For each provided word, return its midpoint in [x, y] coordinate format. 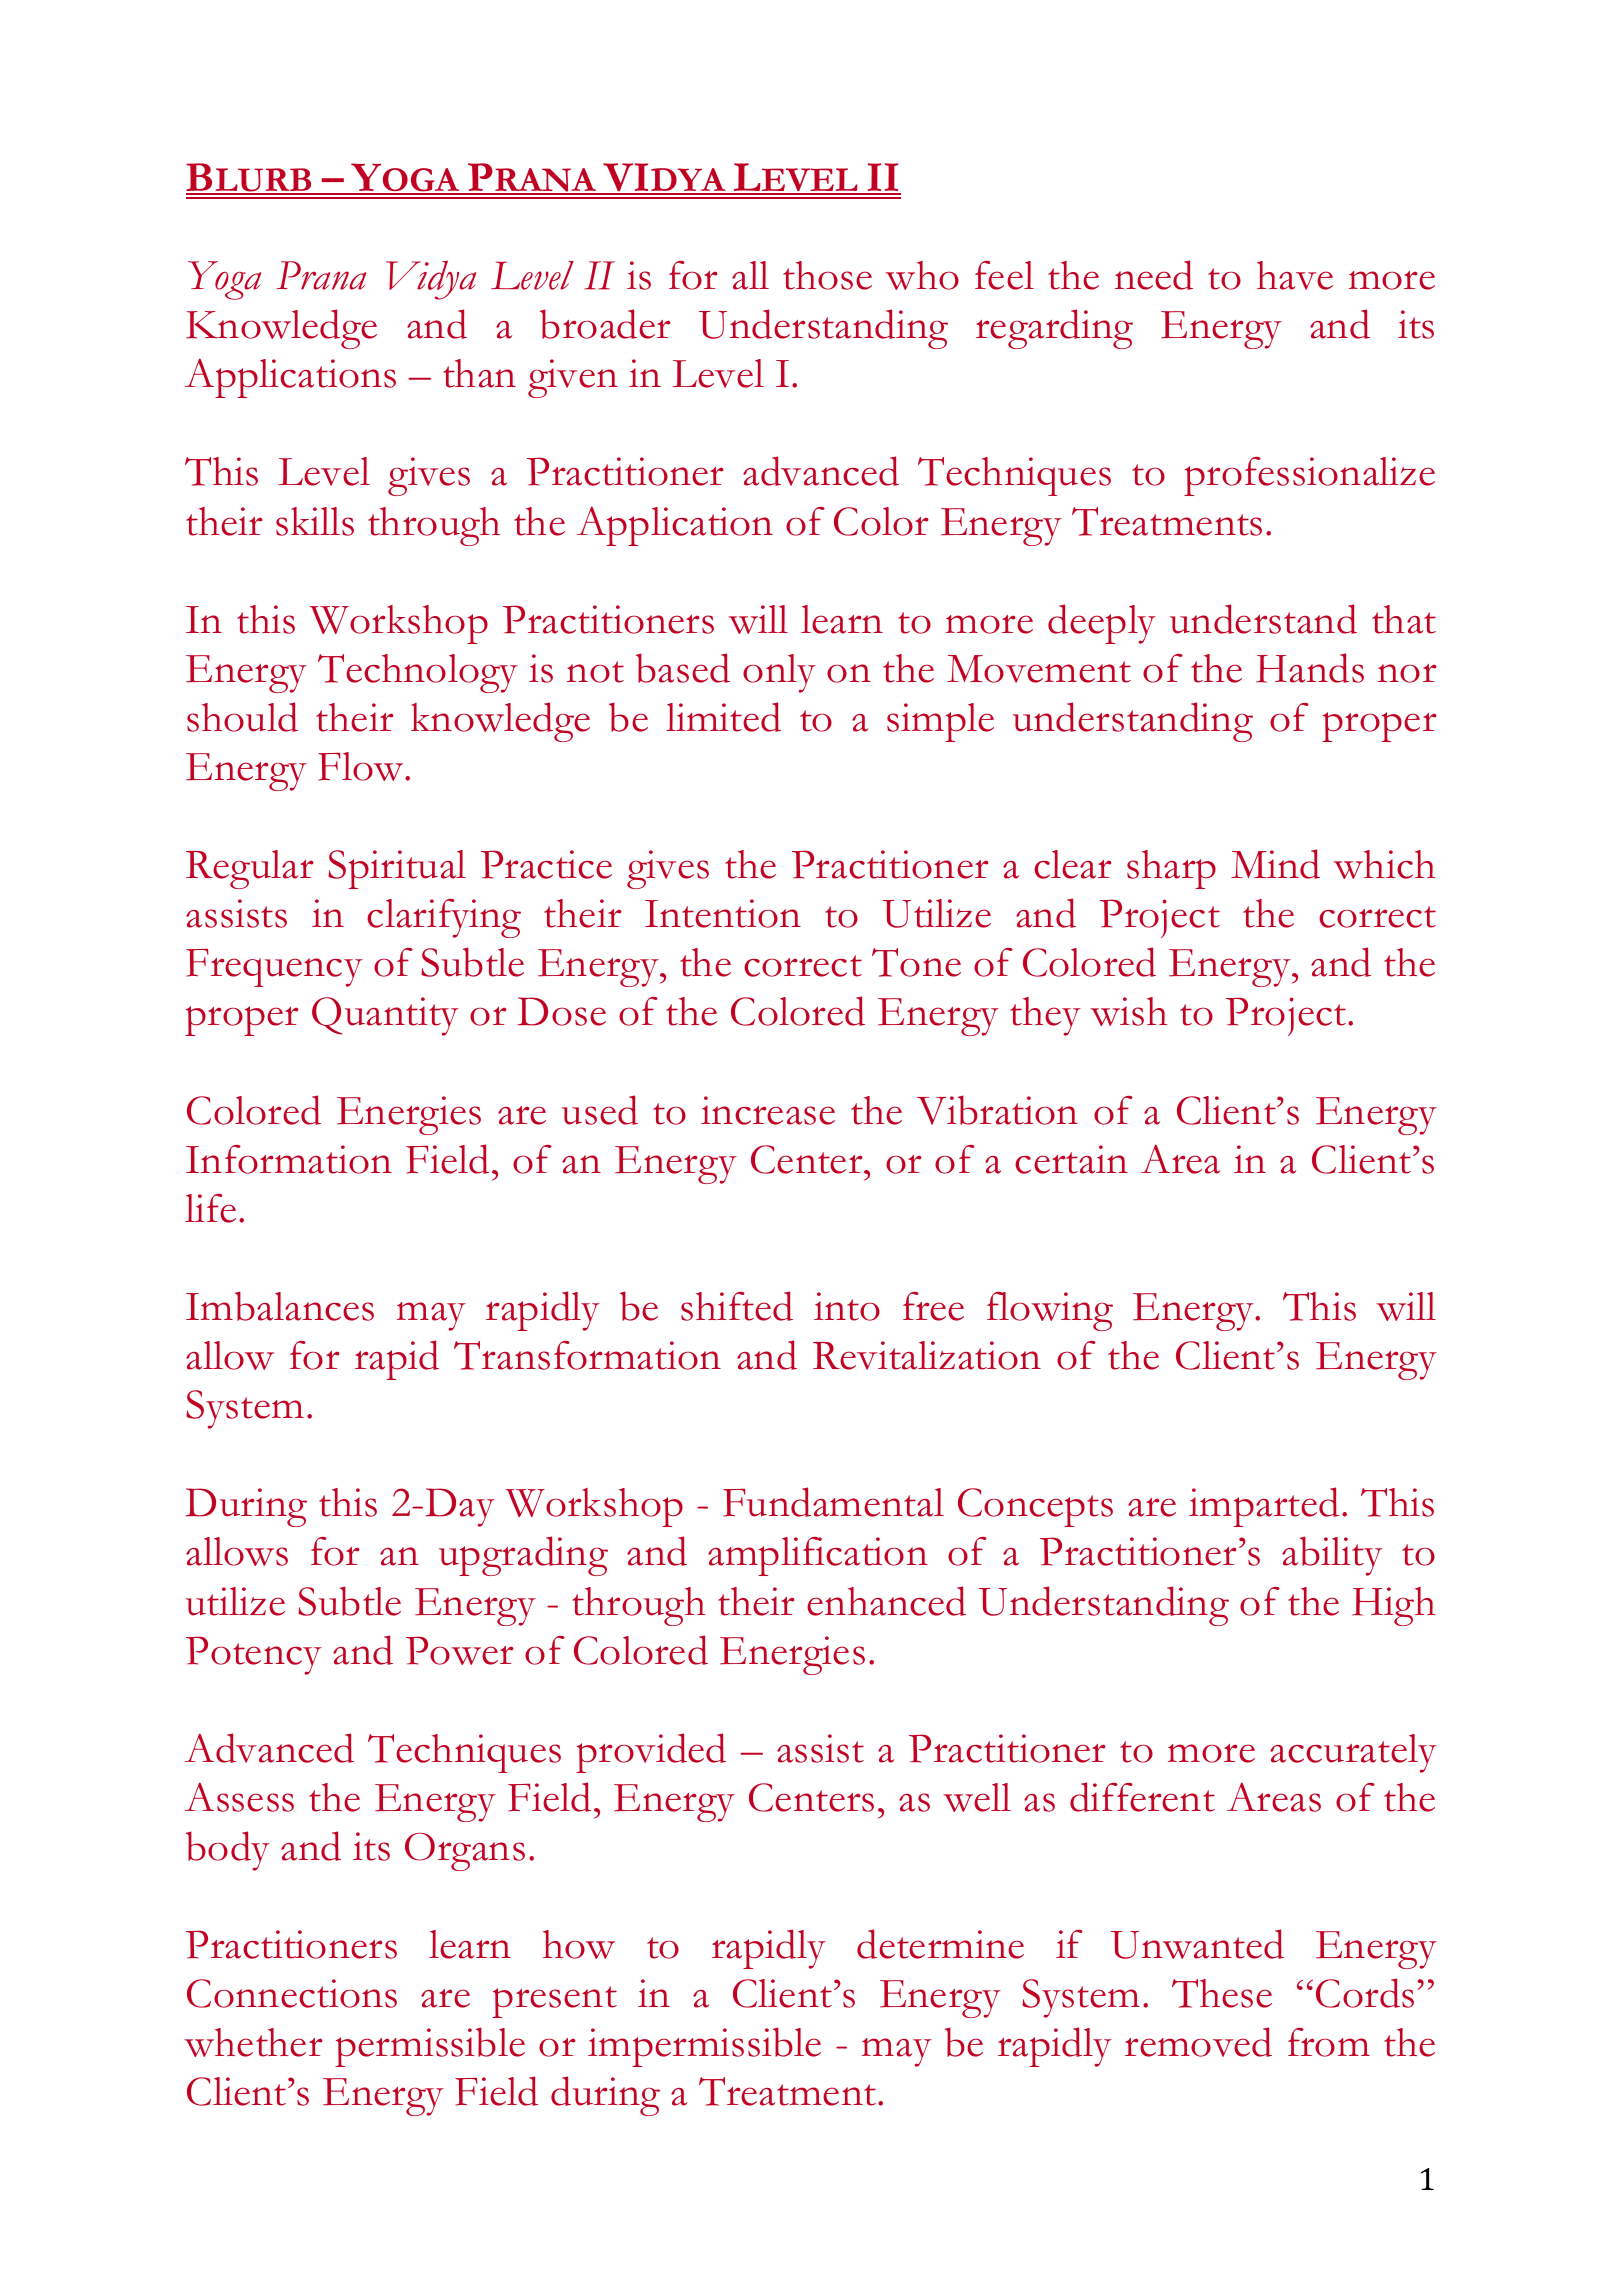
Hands [1310, 668]
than [479, 373]
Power [460, 1650]
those [827, 275]
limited [723, 717]
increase [768, 1110]
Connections [292, 1993]
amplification [818, 1556]
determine [940, 1944]
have [1295, 275]
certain [1071, 1159]
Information [289, 1159]
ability [1332, 1556]
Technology [418, 673]
